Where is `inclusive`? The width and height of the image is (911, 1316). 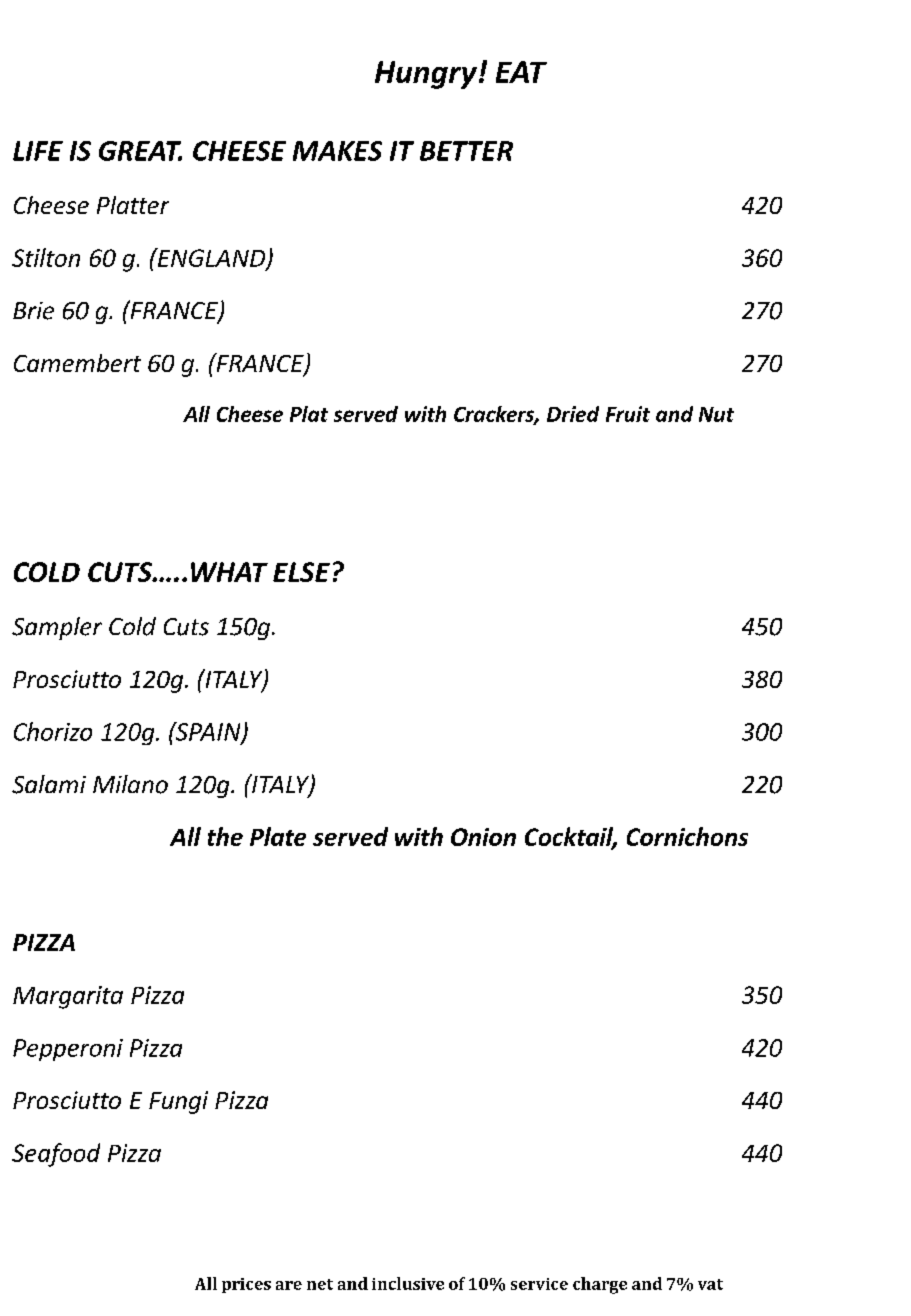
inclusive is located at coordinates (408, 1283).
